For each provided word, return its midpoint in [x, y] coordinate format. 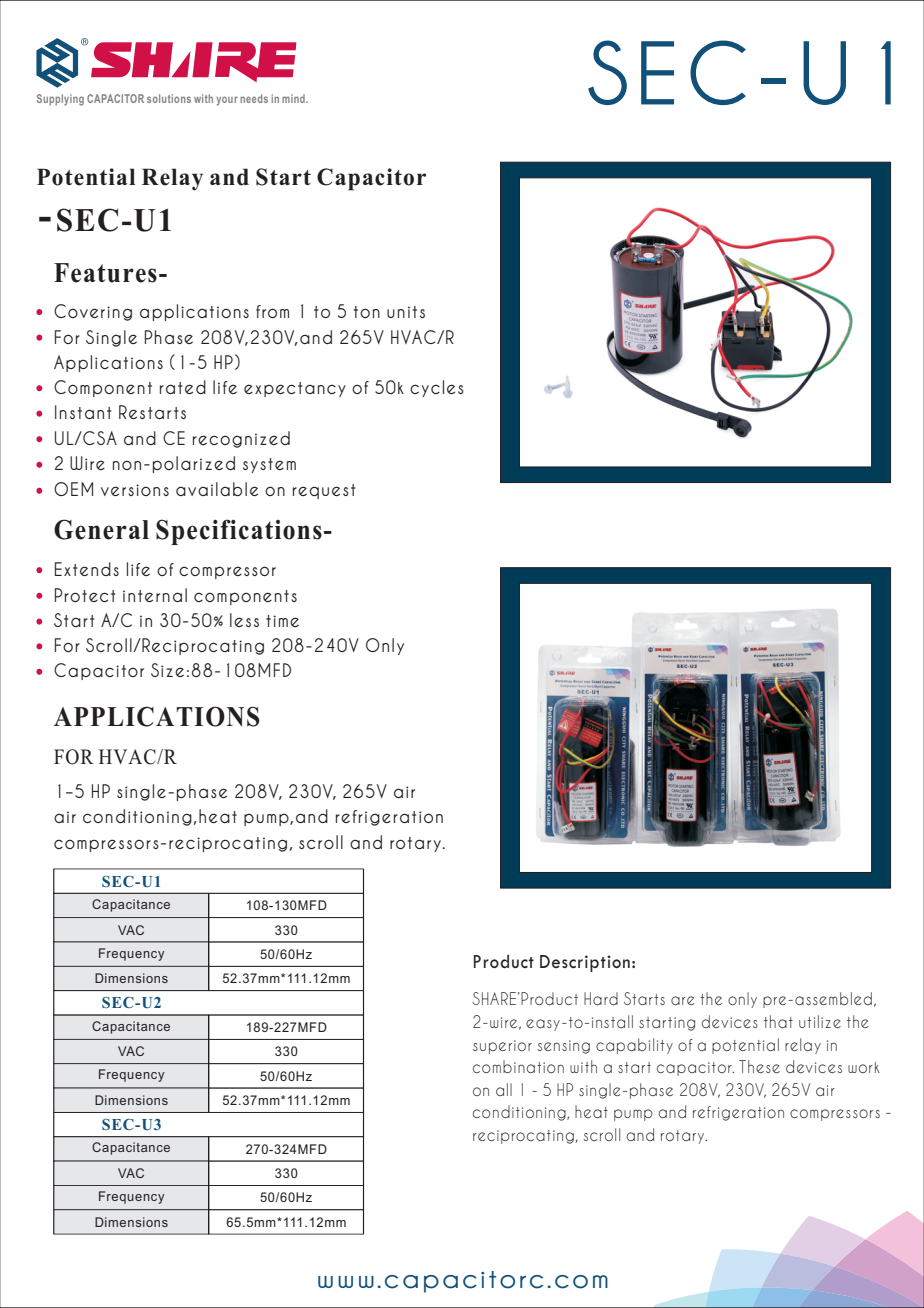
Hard [601, 998]
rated [183, 387]
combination [518, 1066]
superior [502, 1047]
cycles [437, 388]
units [406, 312]
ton [367, 312]
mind [294, 98]
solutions [169, 98]
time [282, 621]
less [244, 620]
